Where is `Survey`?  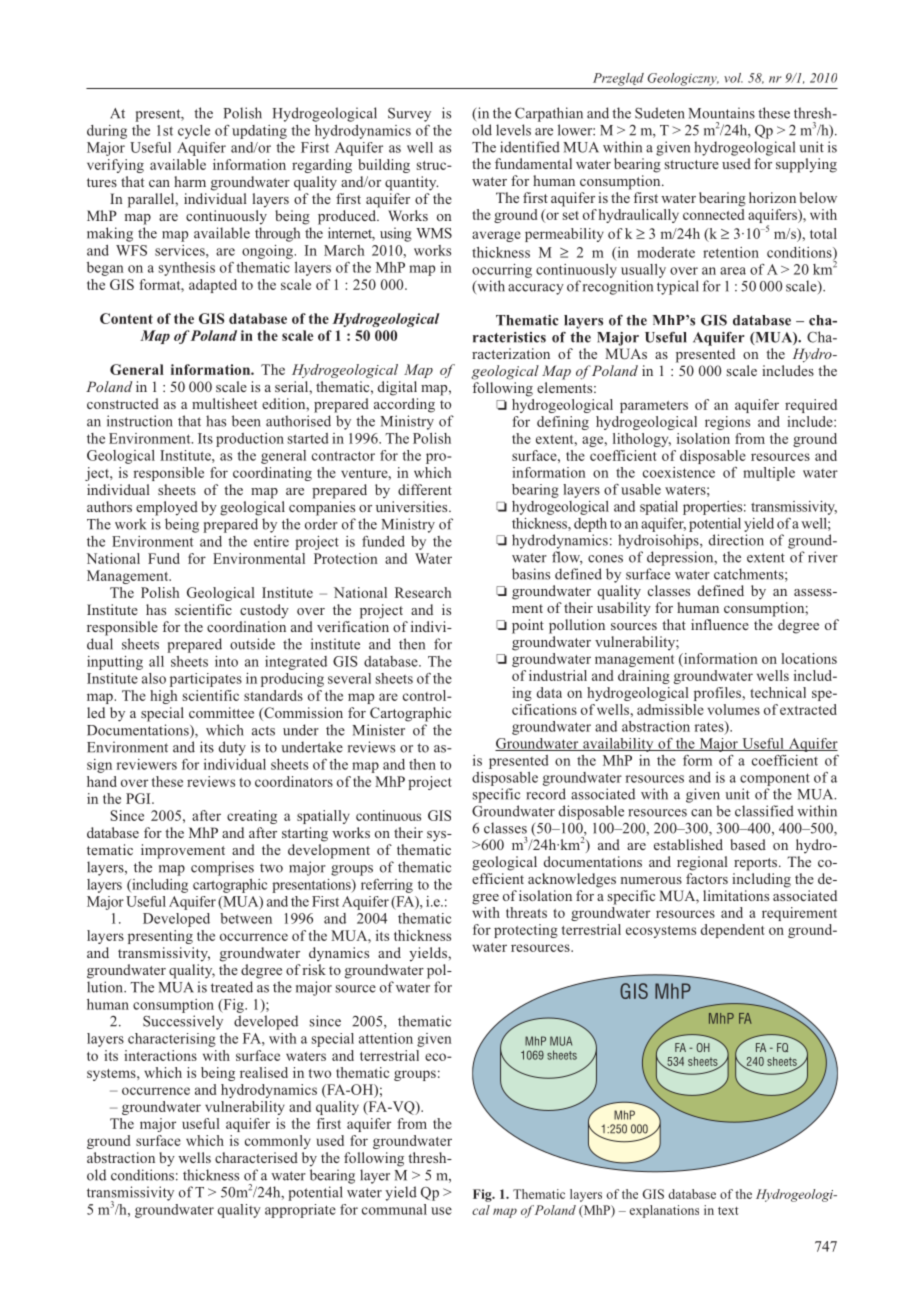 Survey is located at coordinates (409, 115).
